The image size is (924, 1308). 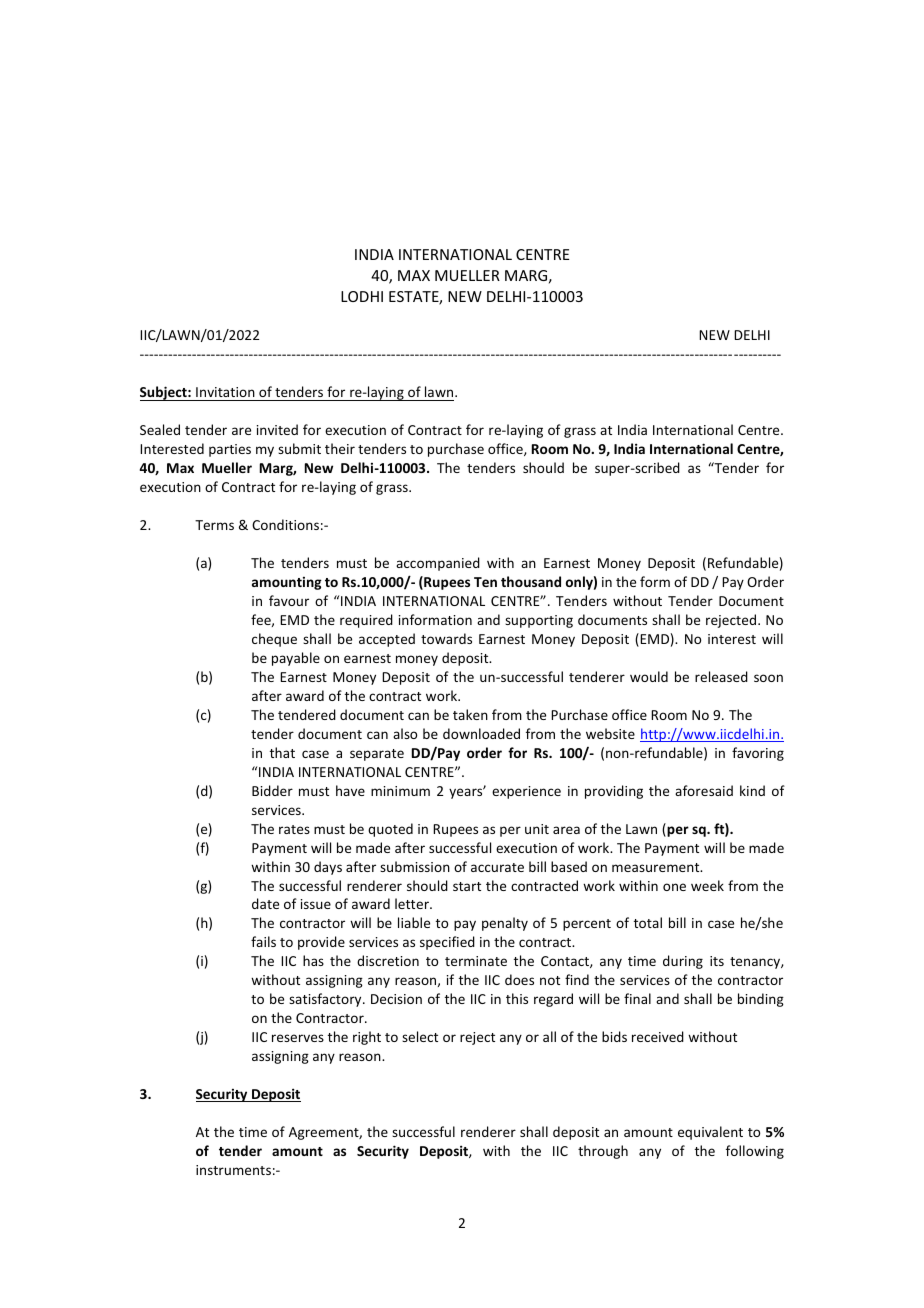 I want to click on LODHI, so click(x=362, y=296).
